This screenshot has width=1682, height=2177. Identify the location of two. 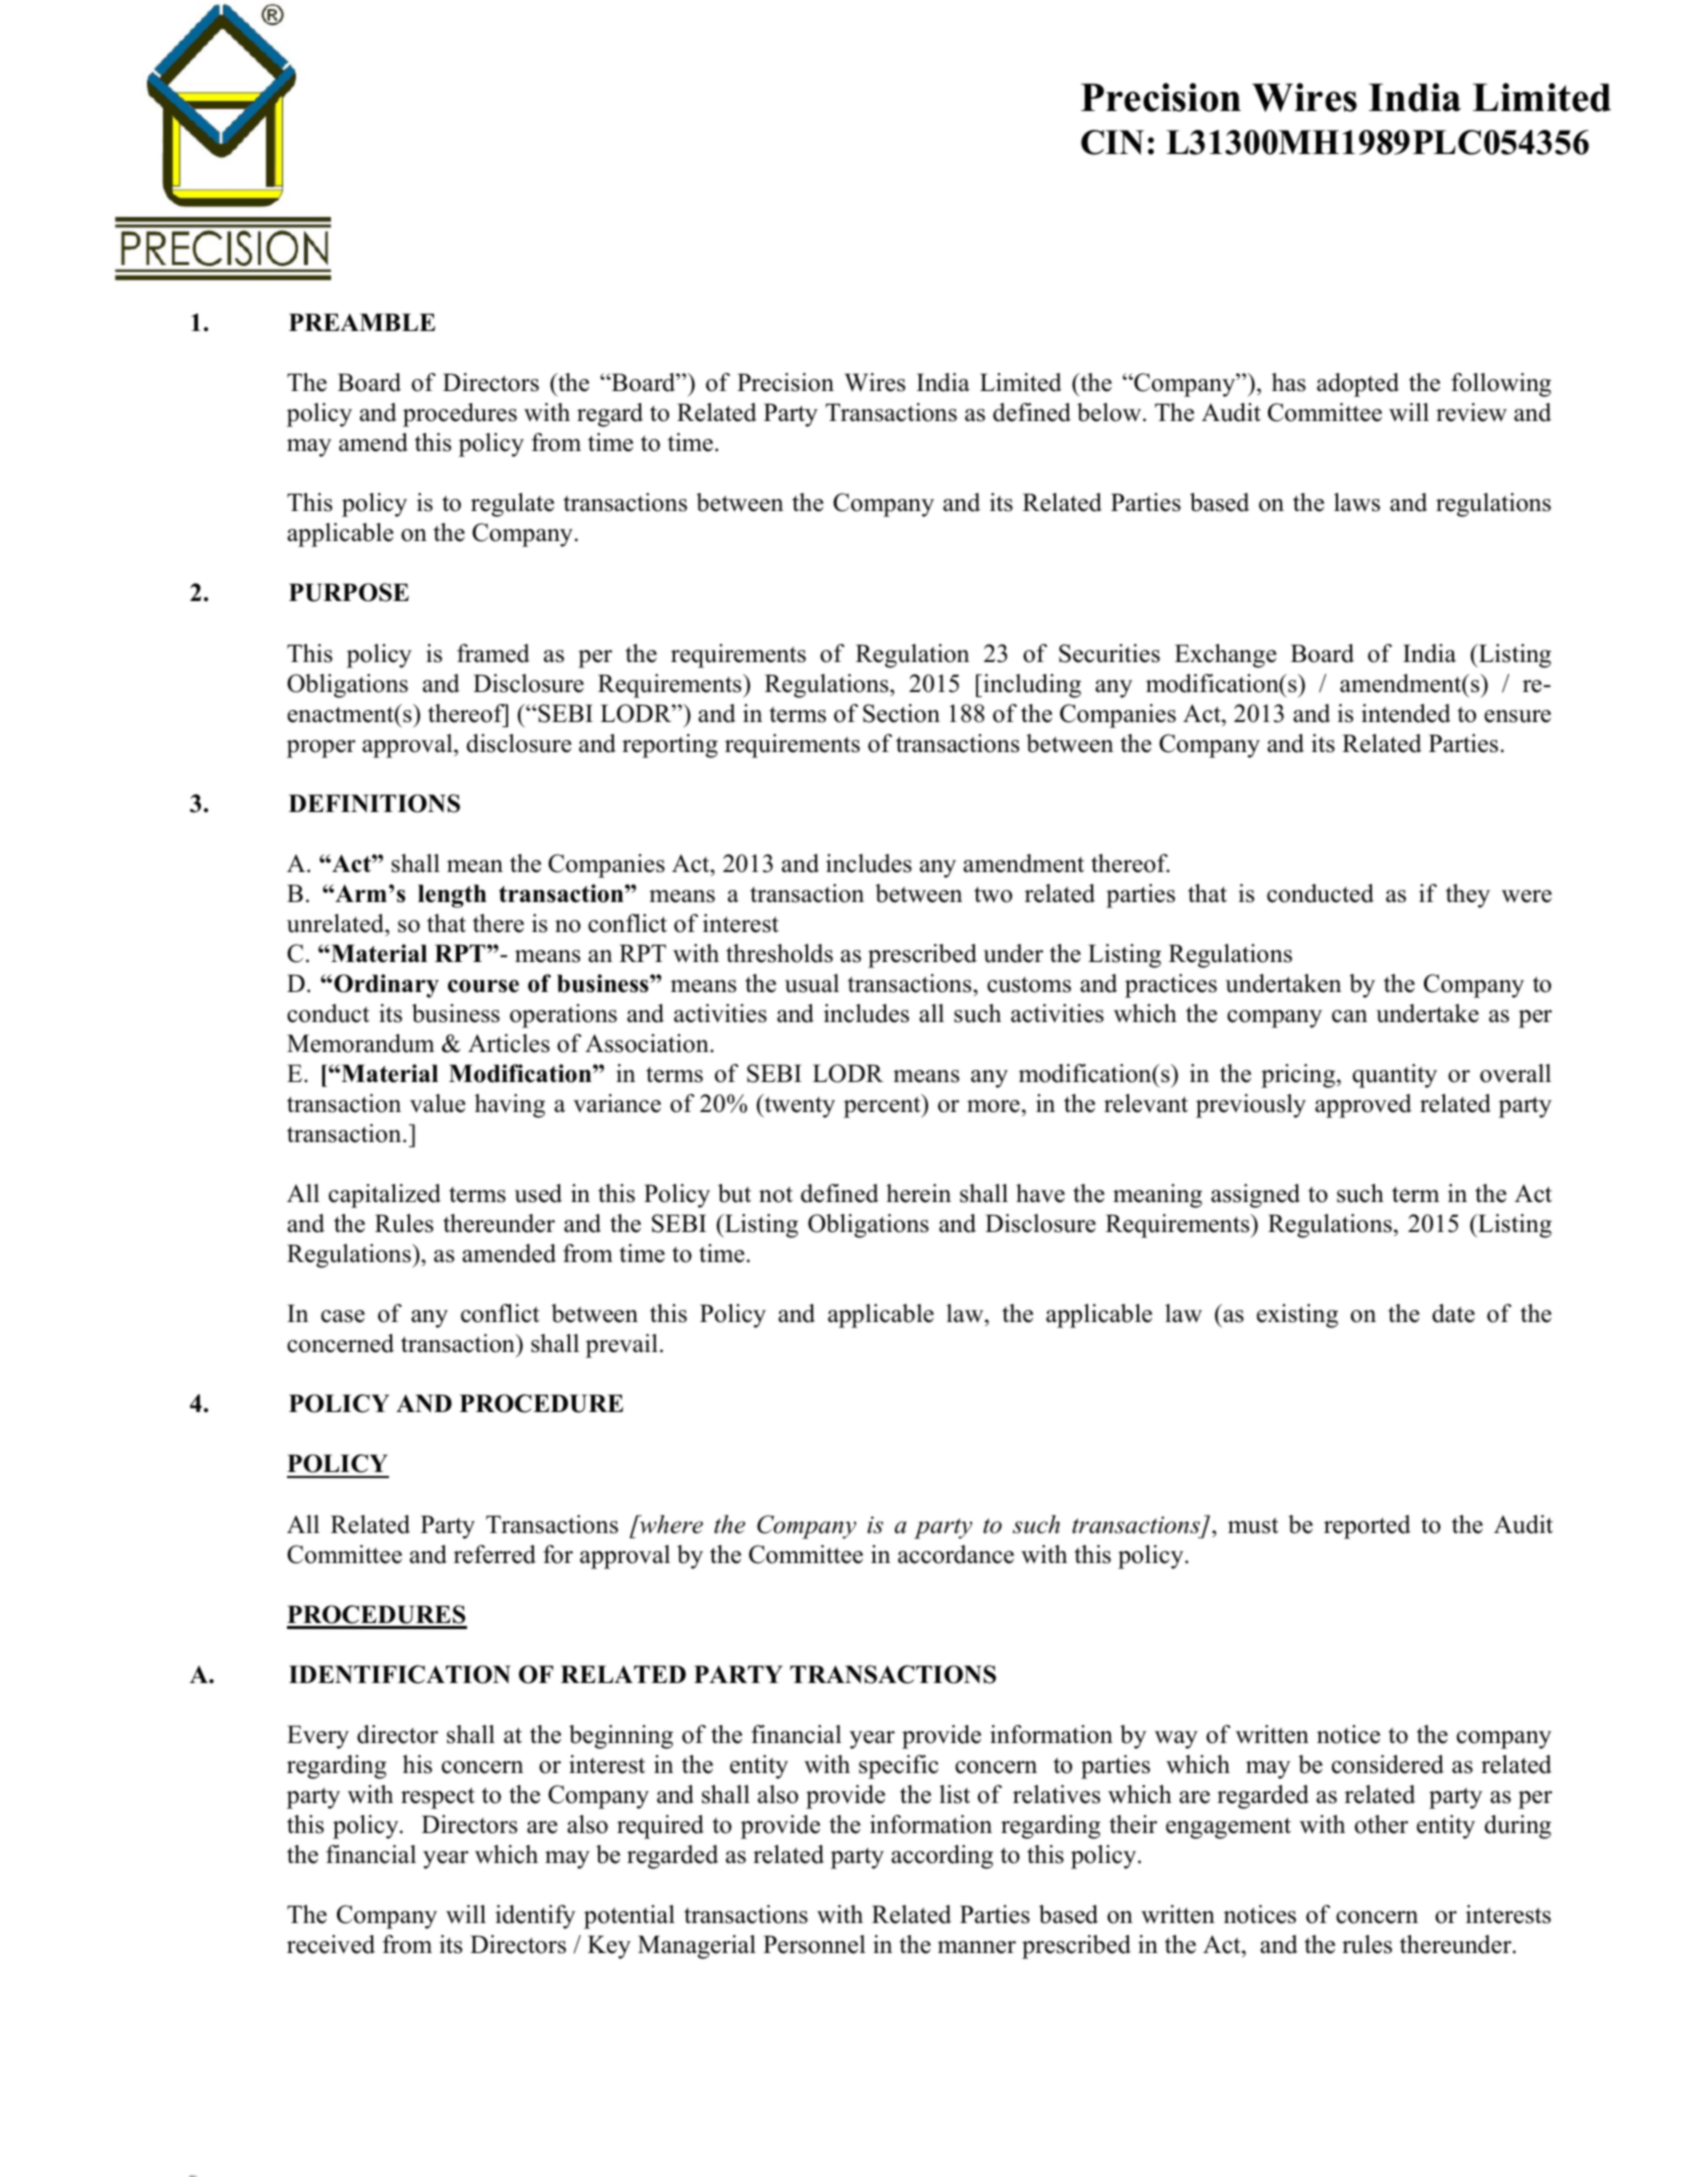
(993, 895).
